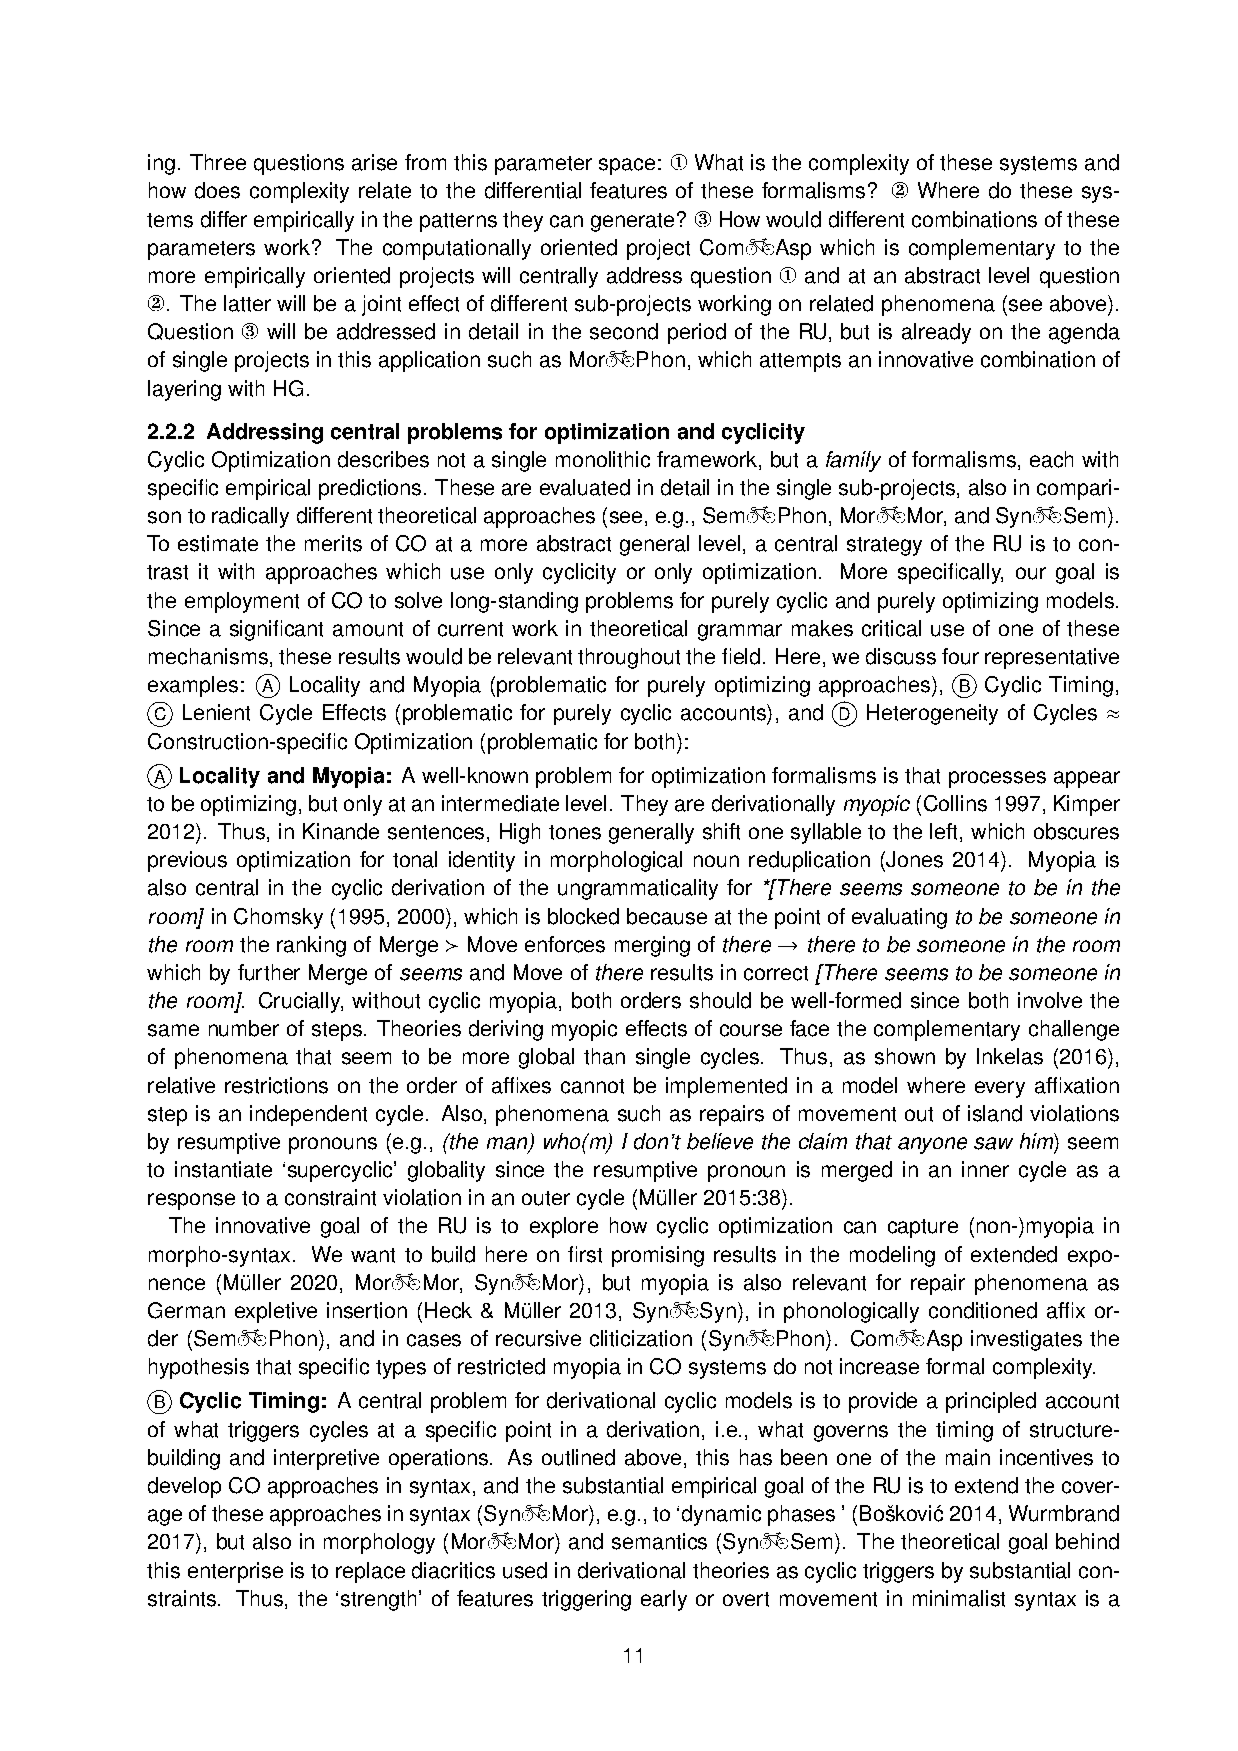  Describe the element at coordinates (235, 1572) in the document. I see `enterprise` at that location.
